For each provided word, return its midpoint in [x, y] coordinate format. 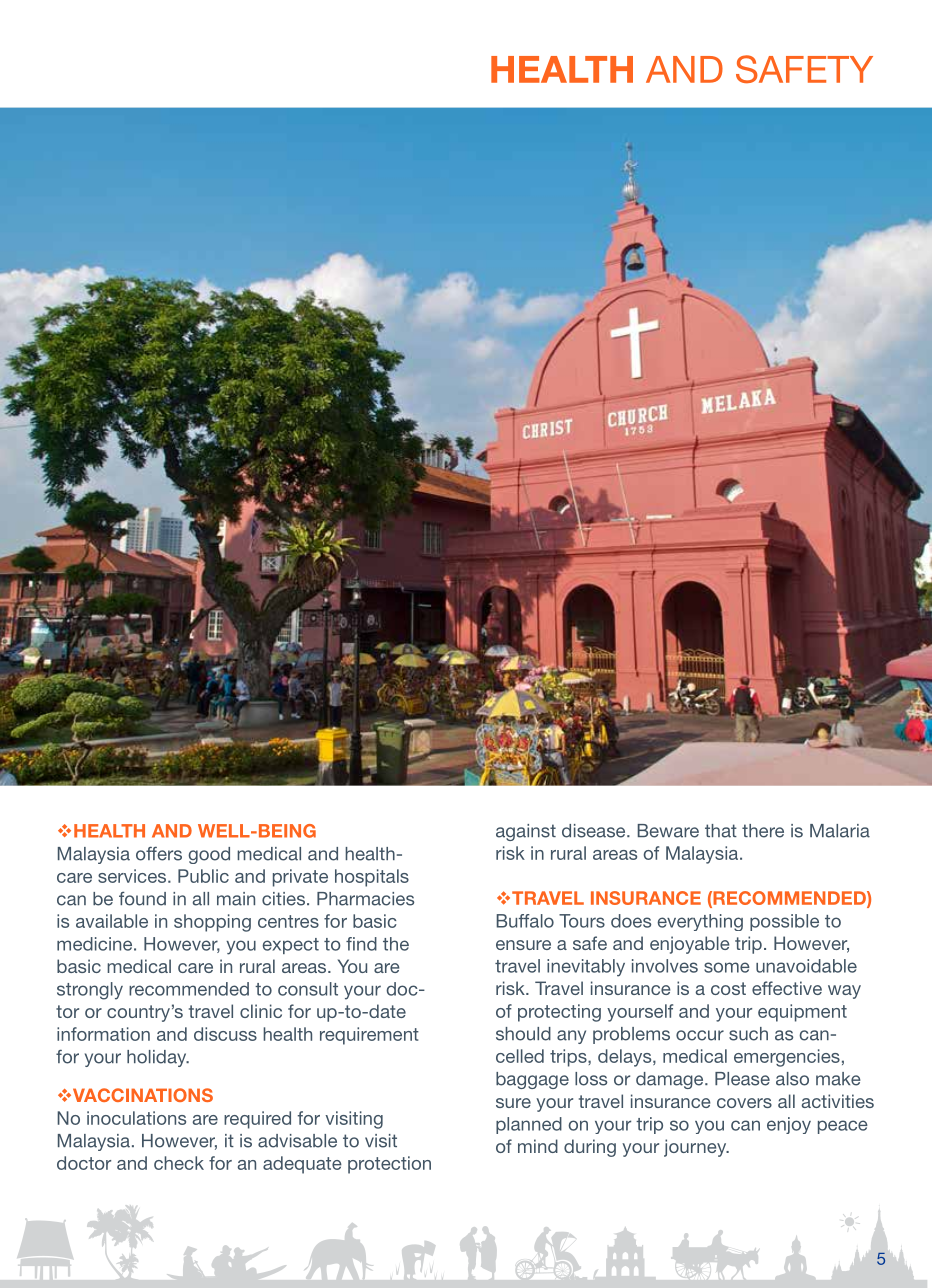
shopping [212, 923]
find [361, 944]
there [763, 831]
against [526, 832]
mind [538, 1146]
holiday [158, 1058]
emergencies [787, 1058]
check [179, 1163]
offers [159, 853]
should [523, 1034]
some [727, 967]
